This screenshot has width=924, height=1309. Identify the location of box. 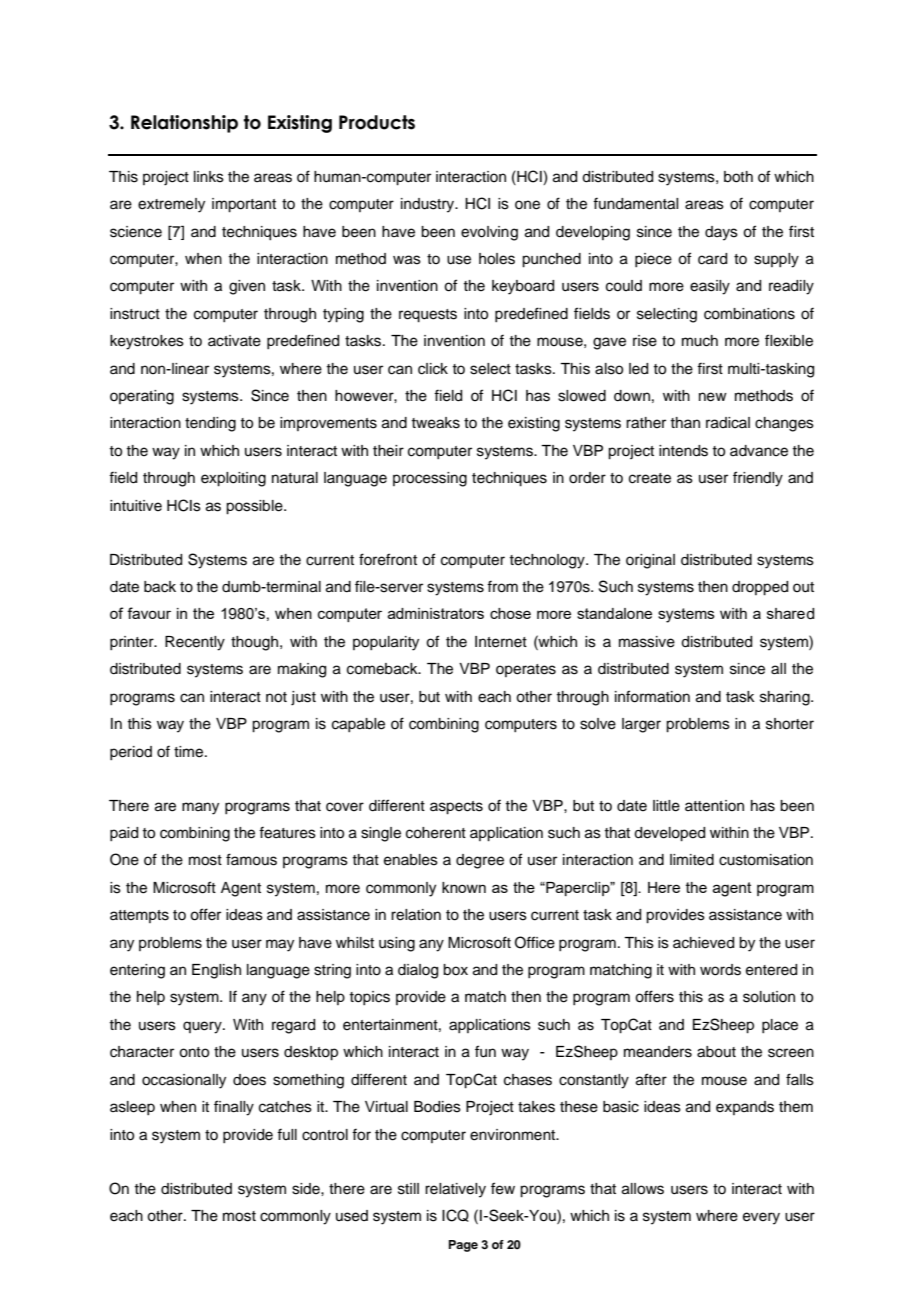
(455, 970).
